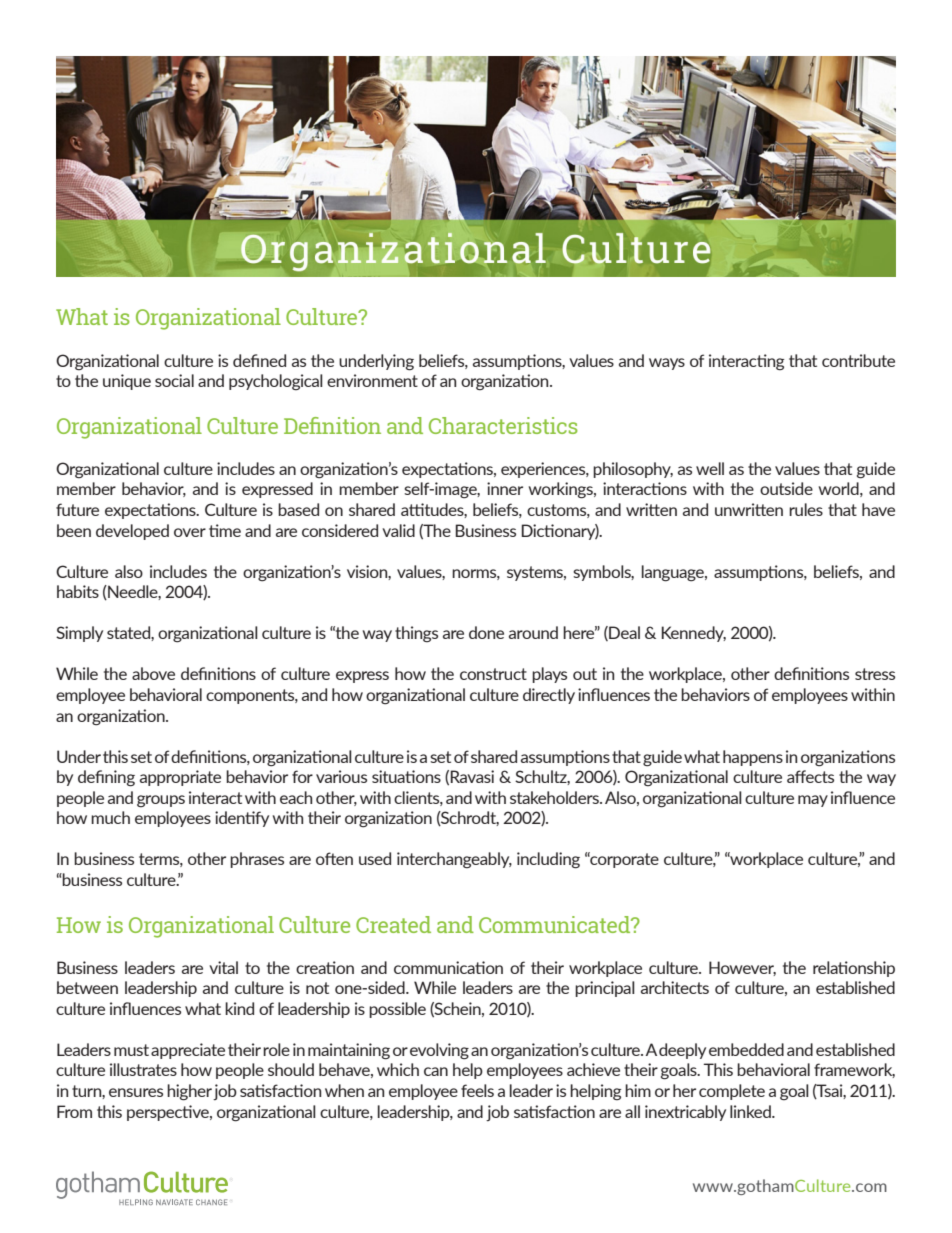 This screenshot has width=952, height=1233. Describe the element at coordinates (189, 1092) in the screenshot. I see `higher` at that location.
